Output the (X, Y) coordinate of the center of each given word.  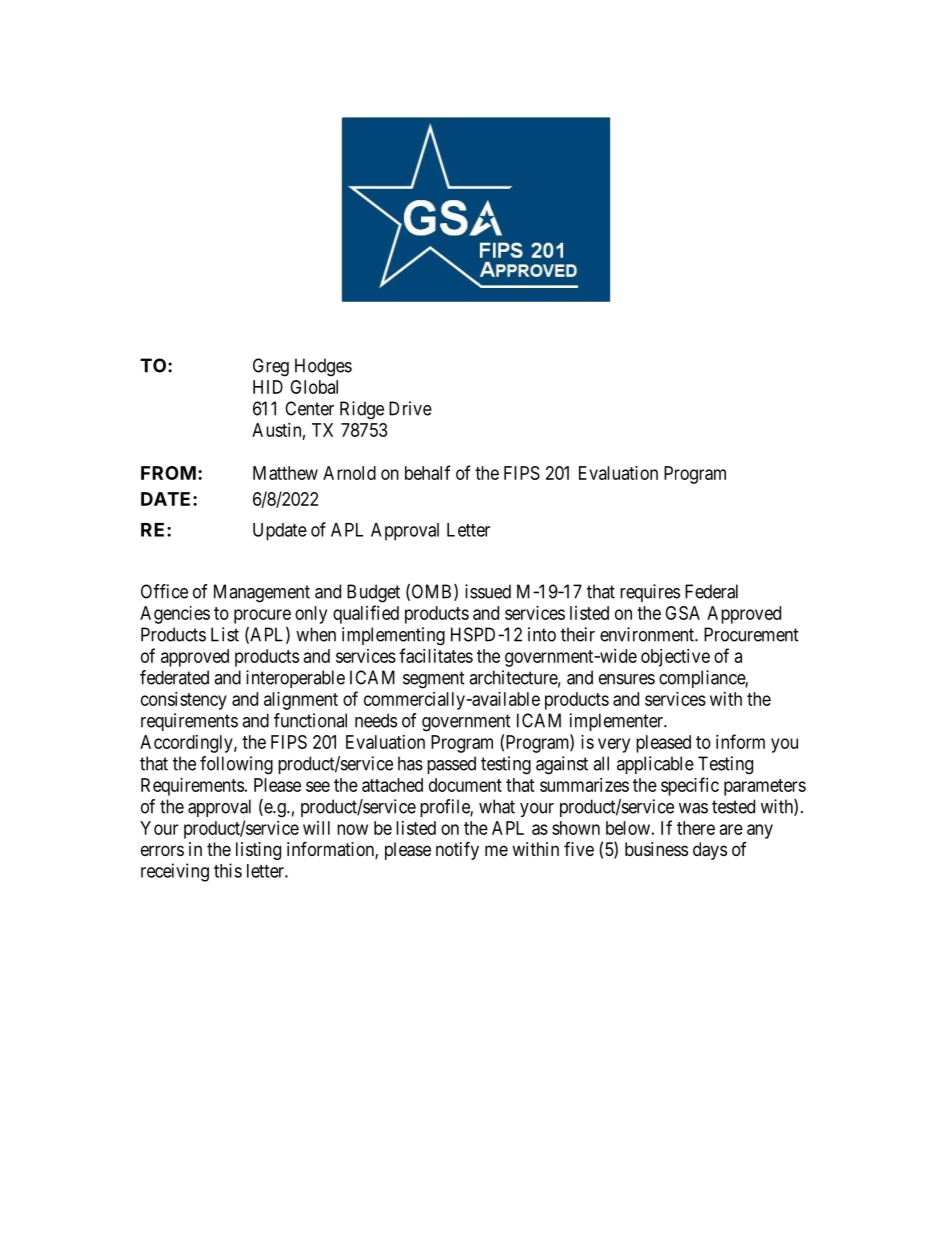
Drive (410, 408)
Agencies (175, 615)
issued (488, 591)
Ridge (362, 410)
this (228, 870)
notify (457, 850)
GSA (682, 613)
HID (268, 387)
